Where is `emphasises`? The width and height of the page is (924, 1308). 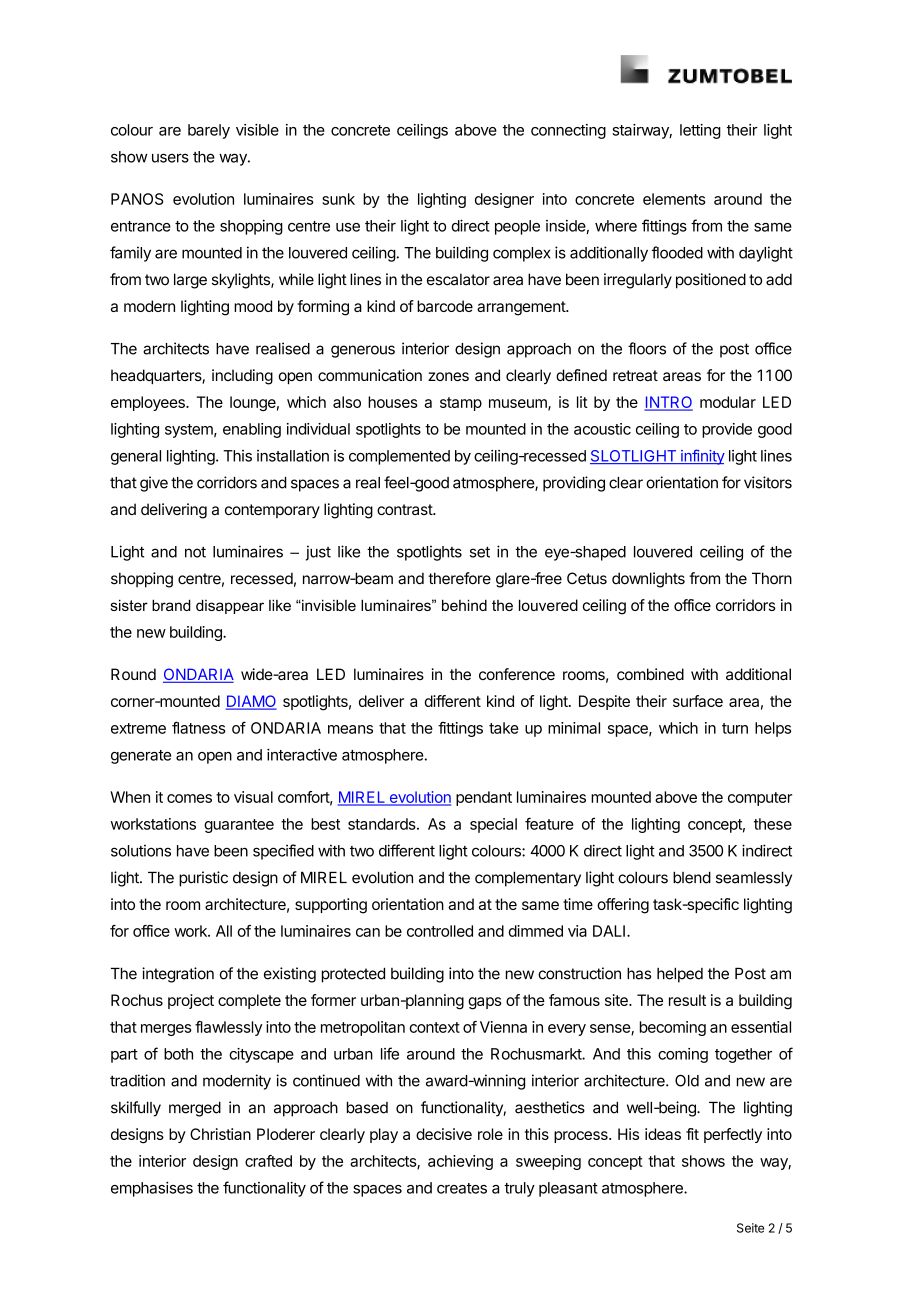 emphasises is located at coordinates (152, 1189).
